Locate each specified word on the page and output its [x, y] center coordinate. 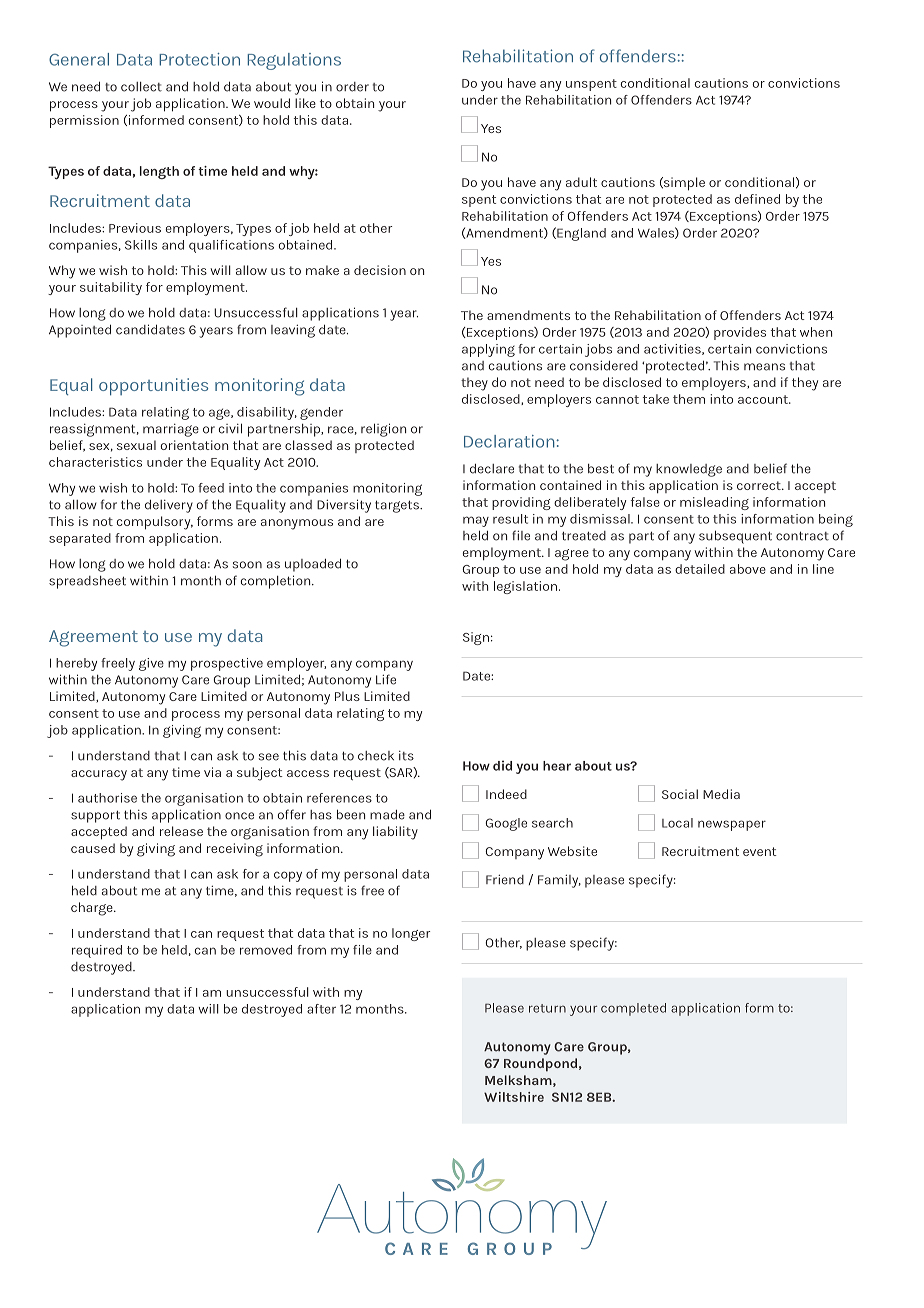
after [321, 1009]
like [305, 103]
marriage [171, 430]
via [212, 772]
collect [141, 87]
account [764, 399]
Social [680, 794]
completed [633, 1009]
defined [757, 199]
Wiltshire [514, 1097]
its [406, 756]
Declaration [510, 441]
